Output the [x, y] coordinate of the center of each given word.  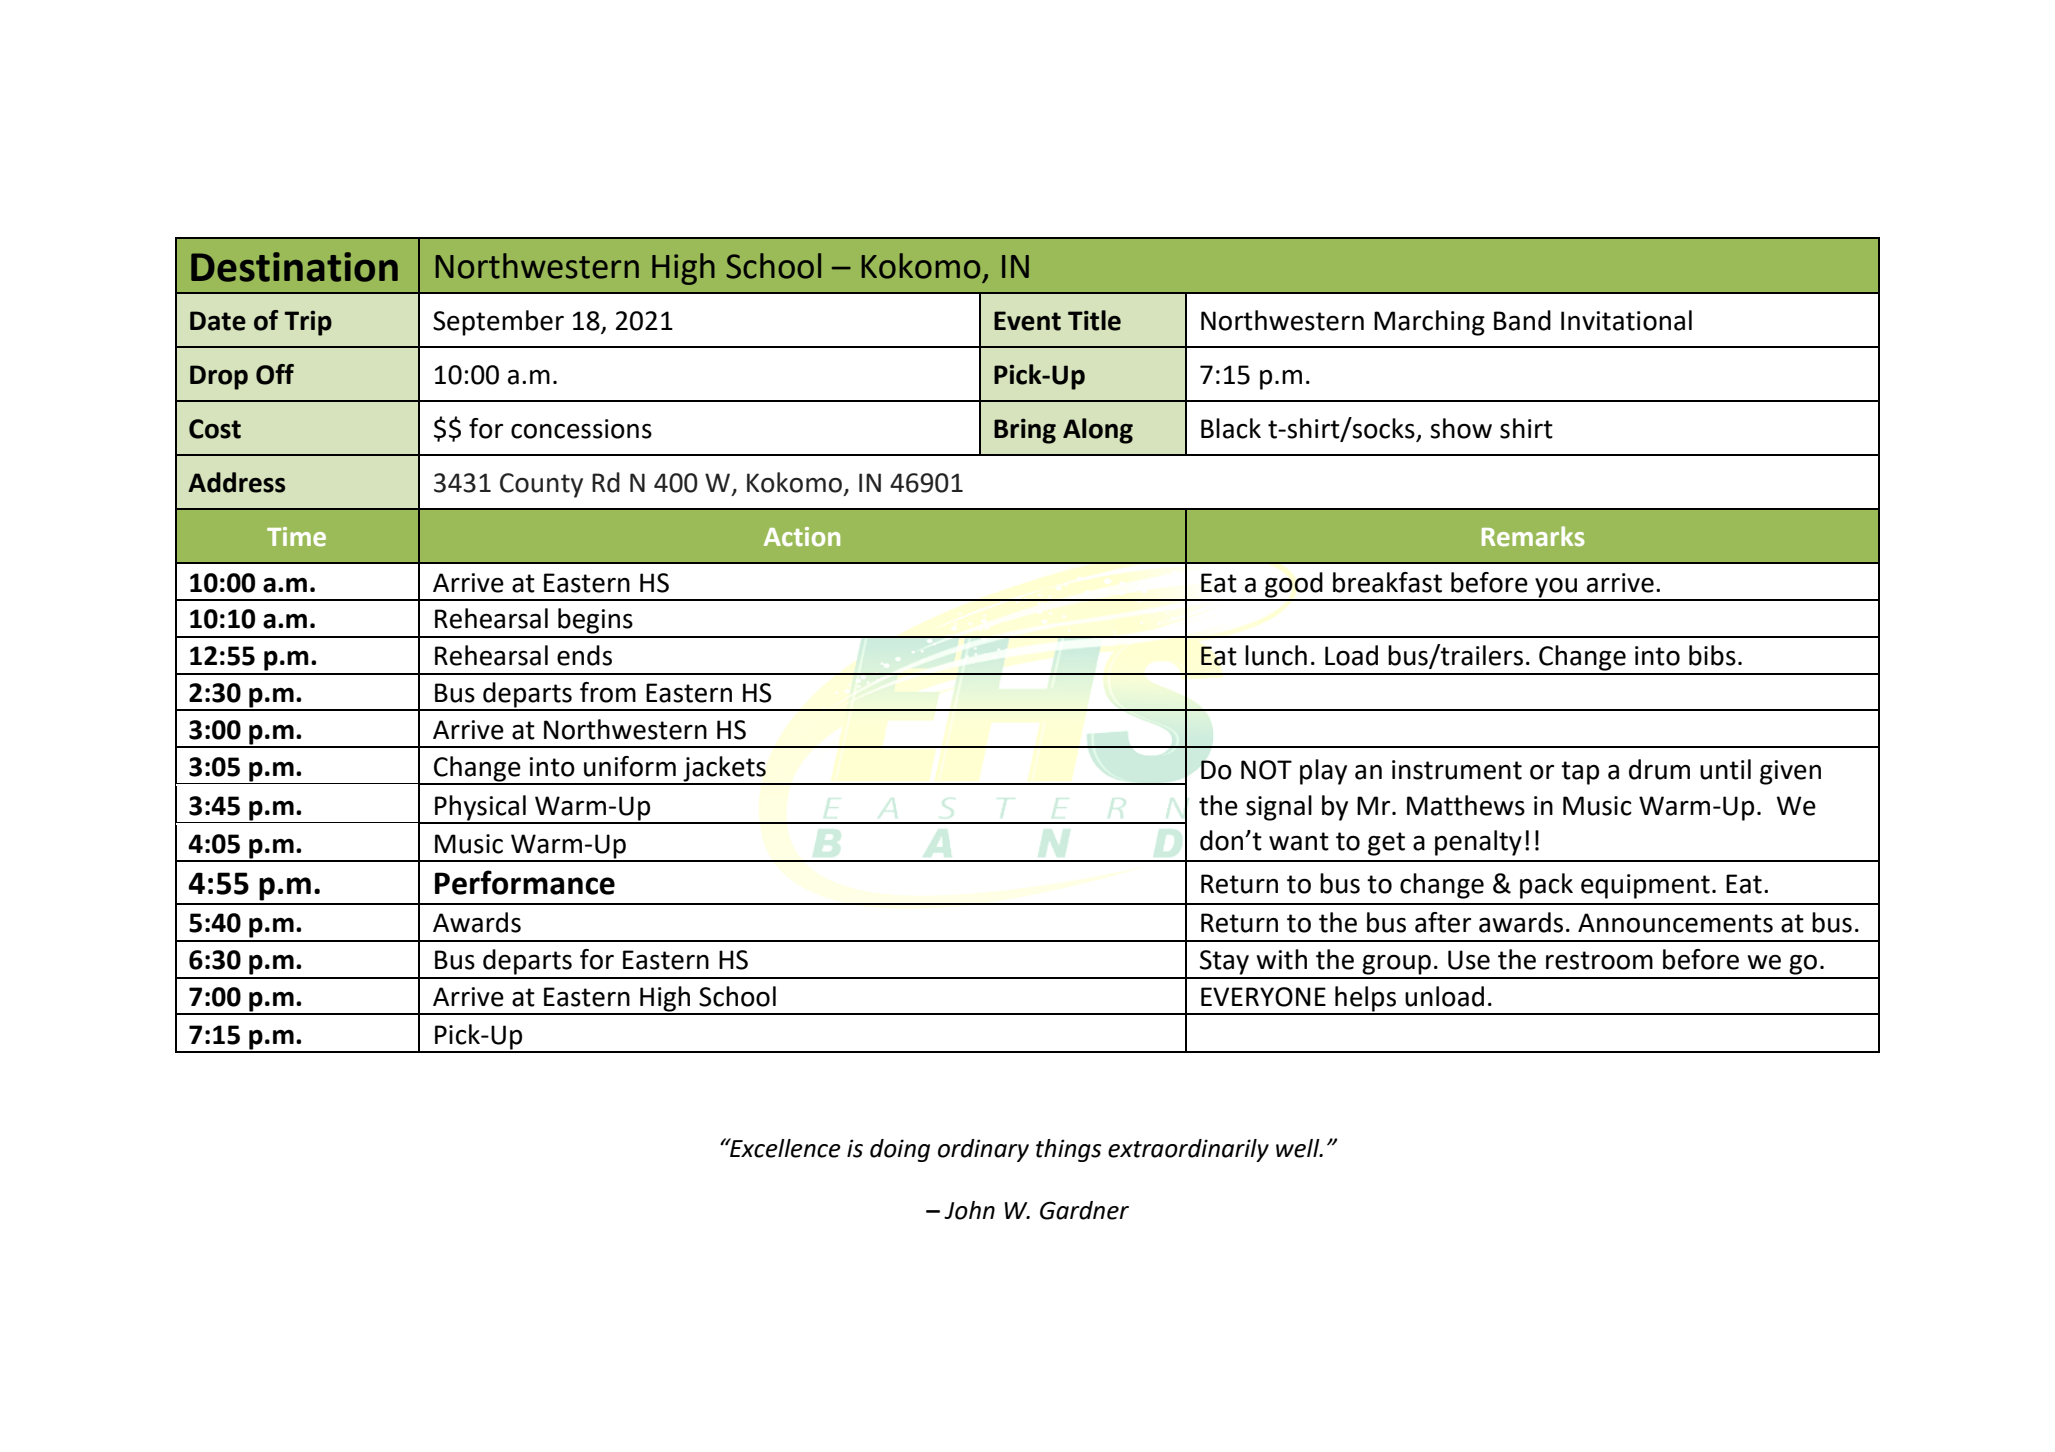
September [498, 323]
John [969, 1210]
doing [900, 1150]
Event [1027, 321]
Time [296, 537]
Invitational [1626, 320]
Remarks [1533, 536]
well [1299, 1148]
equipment [1645, 886]
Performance [525, 882]
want [1299, 841]
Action [802, 537]
